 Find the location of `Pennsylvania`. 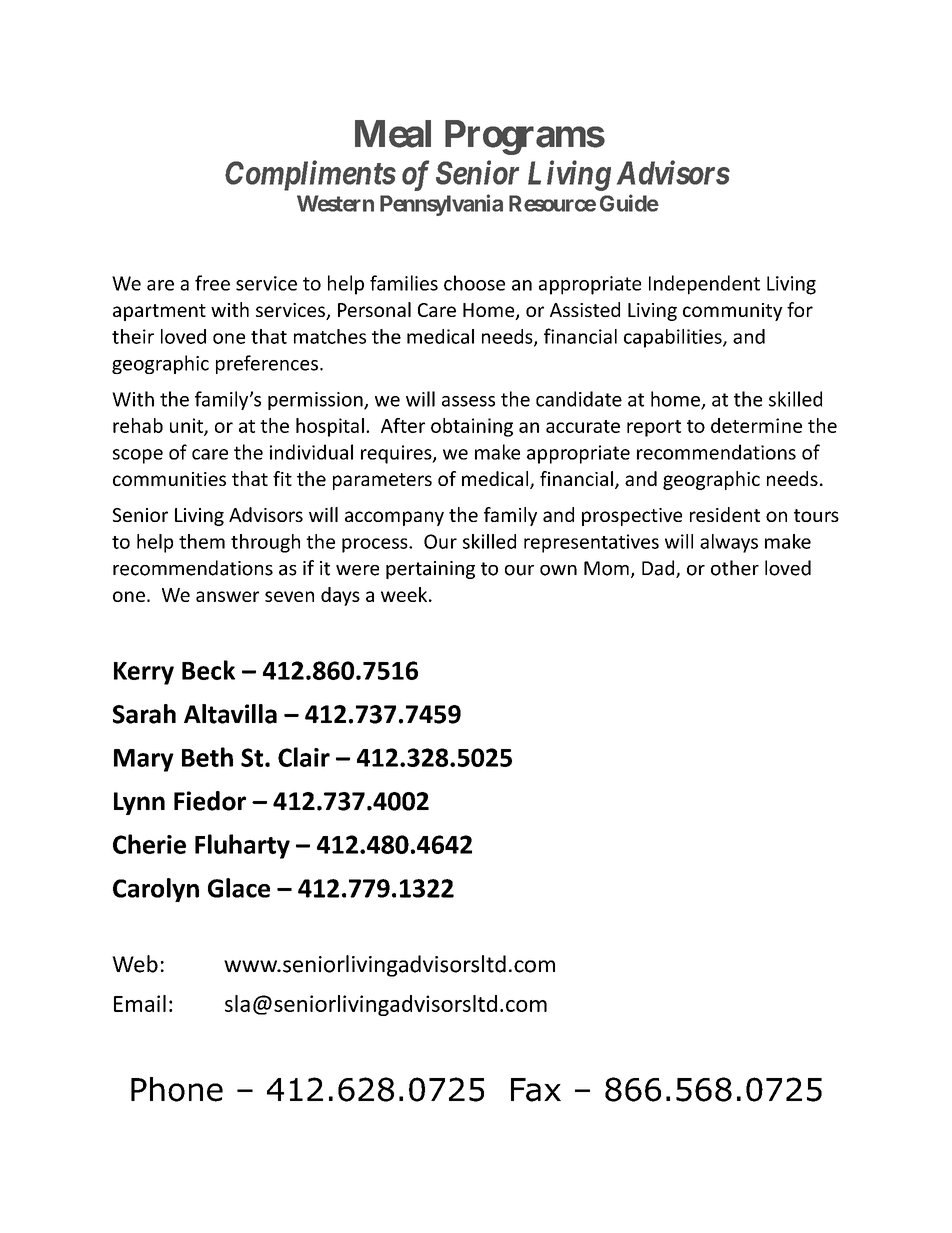

Pennsylvania is located at coordinates (441, 205).
